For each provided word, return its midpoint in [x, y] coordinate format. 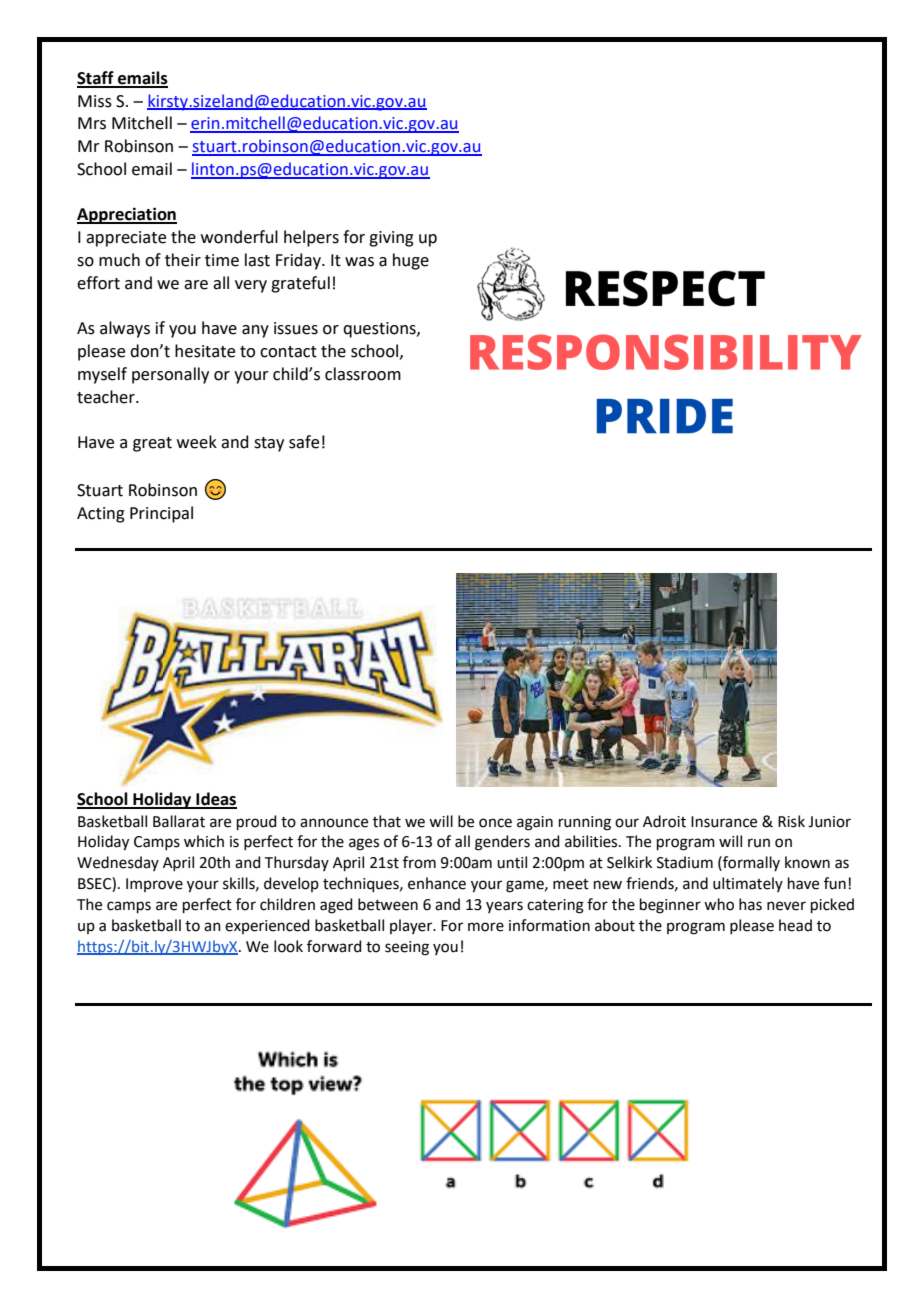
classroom [363, 374]
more [486, 927]
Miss [95, 101]
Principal [161, 514]
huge [411, 261]
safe [304, 442]
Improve [154, 885]
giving [391, 239]
